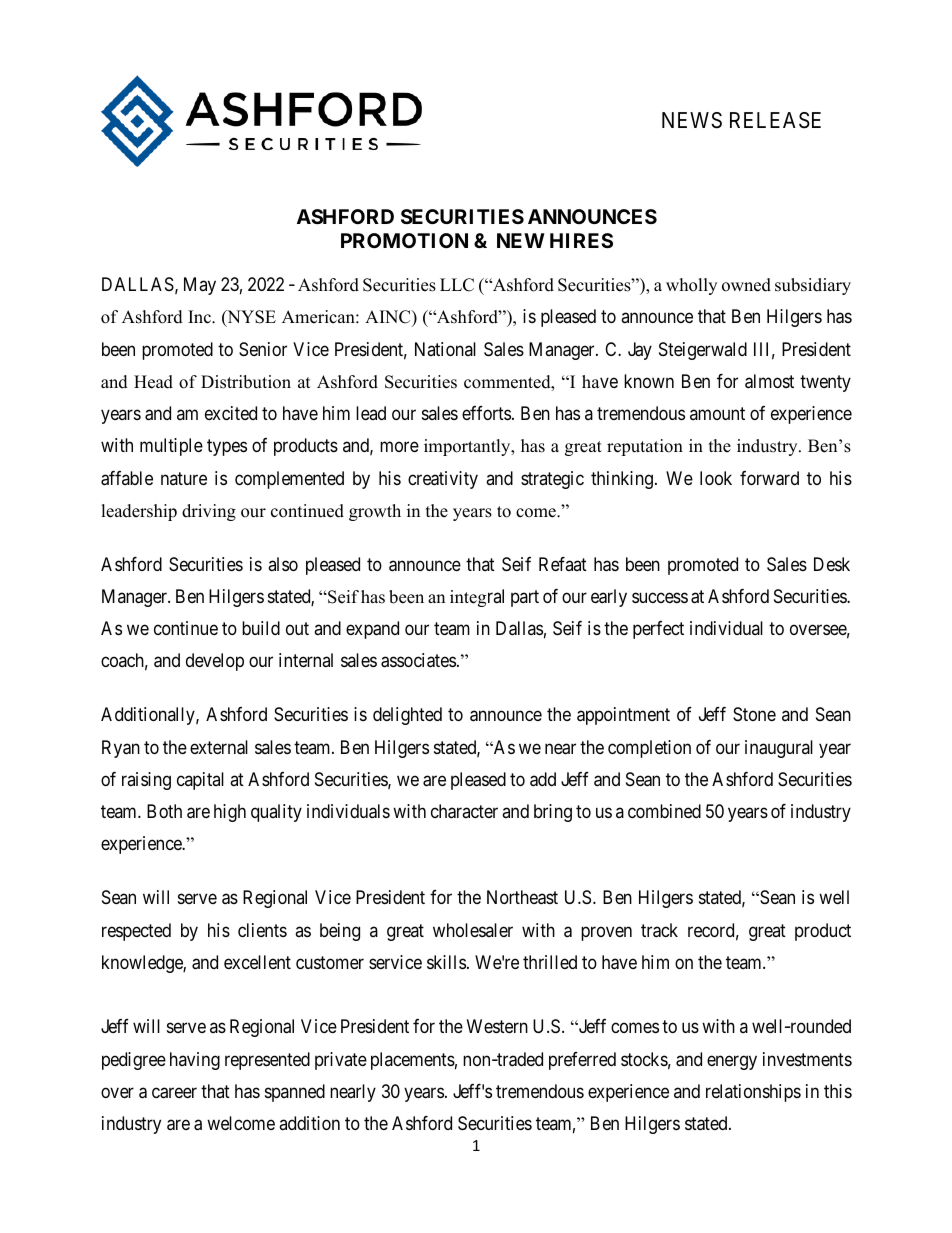 The image size is (952, 1233). I want to click on RELEASE, so click(775, 120).
